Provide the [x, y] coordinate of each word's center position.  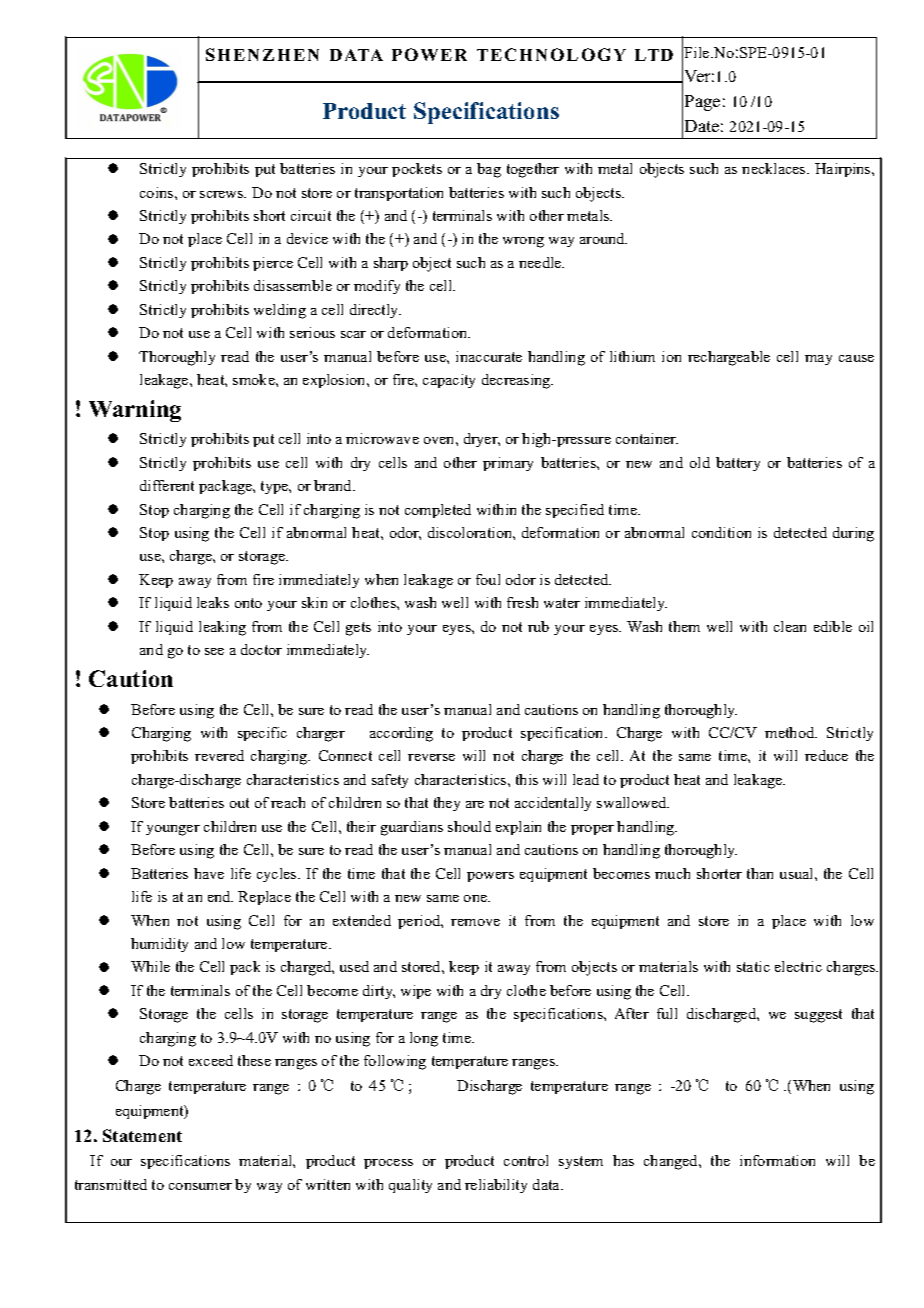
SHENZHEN [262, 54]
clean [790, 626]
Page [702, 103]
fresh [522, 602]
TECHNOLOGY [551, 54]
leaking [222, 628]
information [777, 1160]
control [526, 1160]
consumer [200, 1186]
